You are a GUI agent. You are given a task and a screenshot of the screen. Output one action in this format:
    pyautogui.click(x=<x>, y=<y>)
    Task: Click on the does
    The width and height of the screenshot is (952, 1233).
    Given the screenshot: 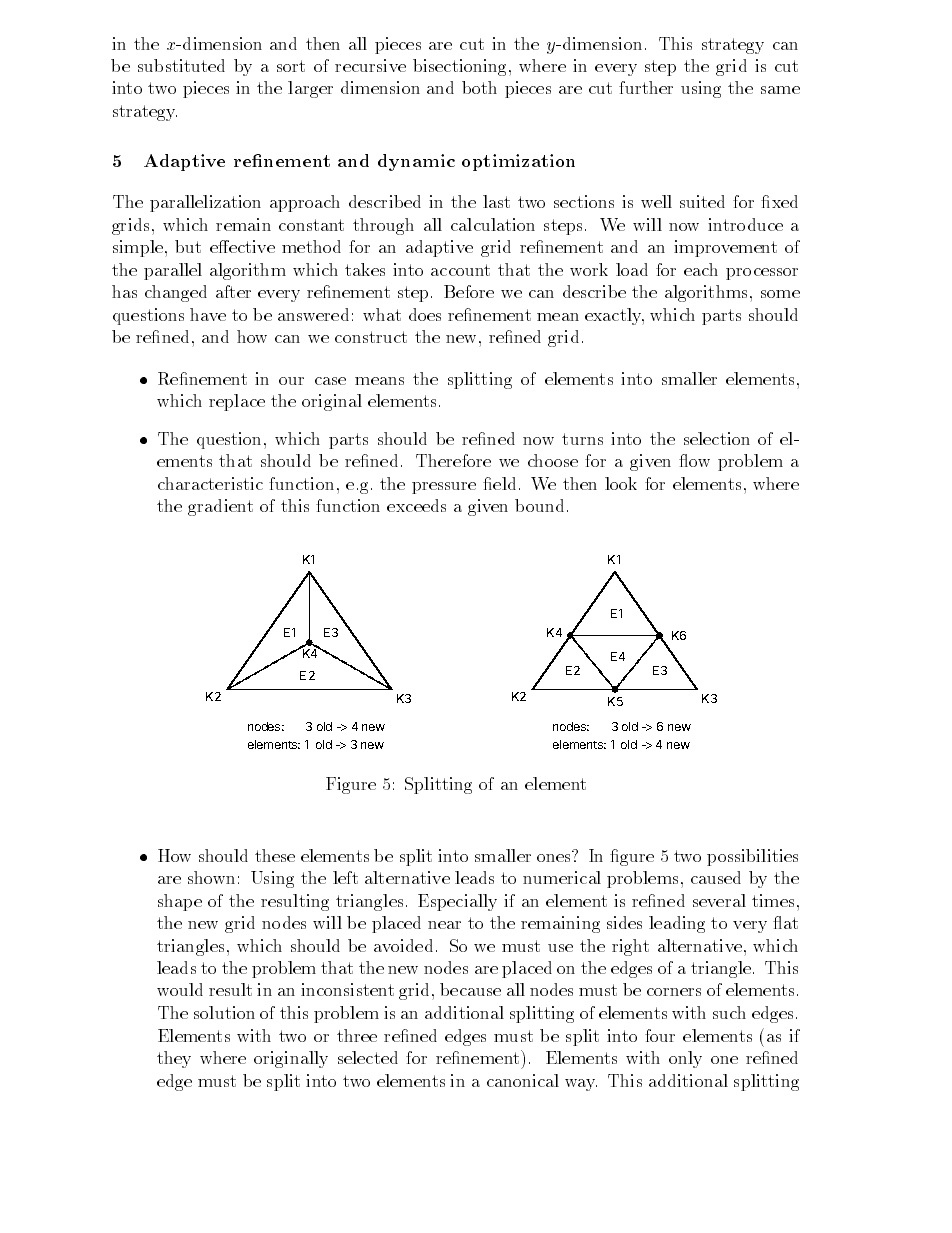 What is the action you would take?
    pyautogui.click(x=425, y=314)
